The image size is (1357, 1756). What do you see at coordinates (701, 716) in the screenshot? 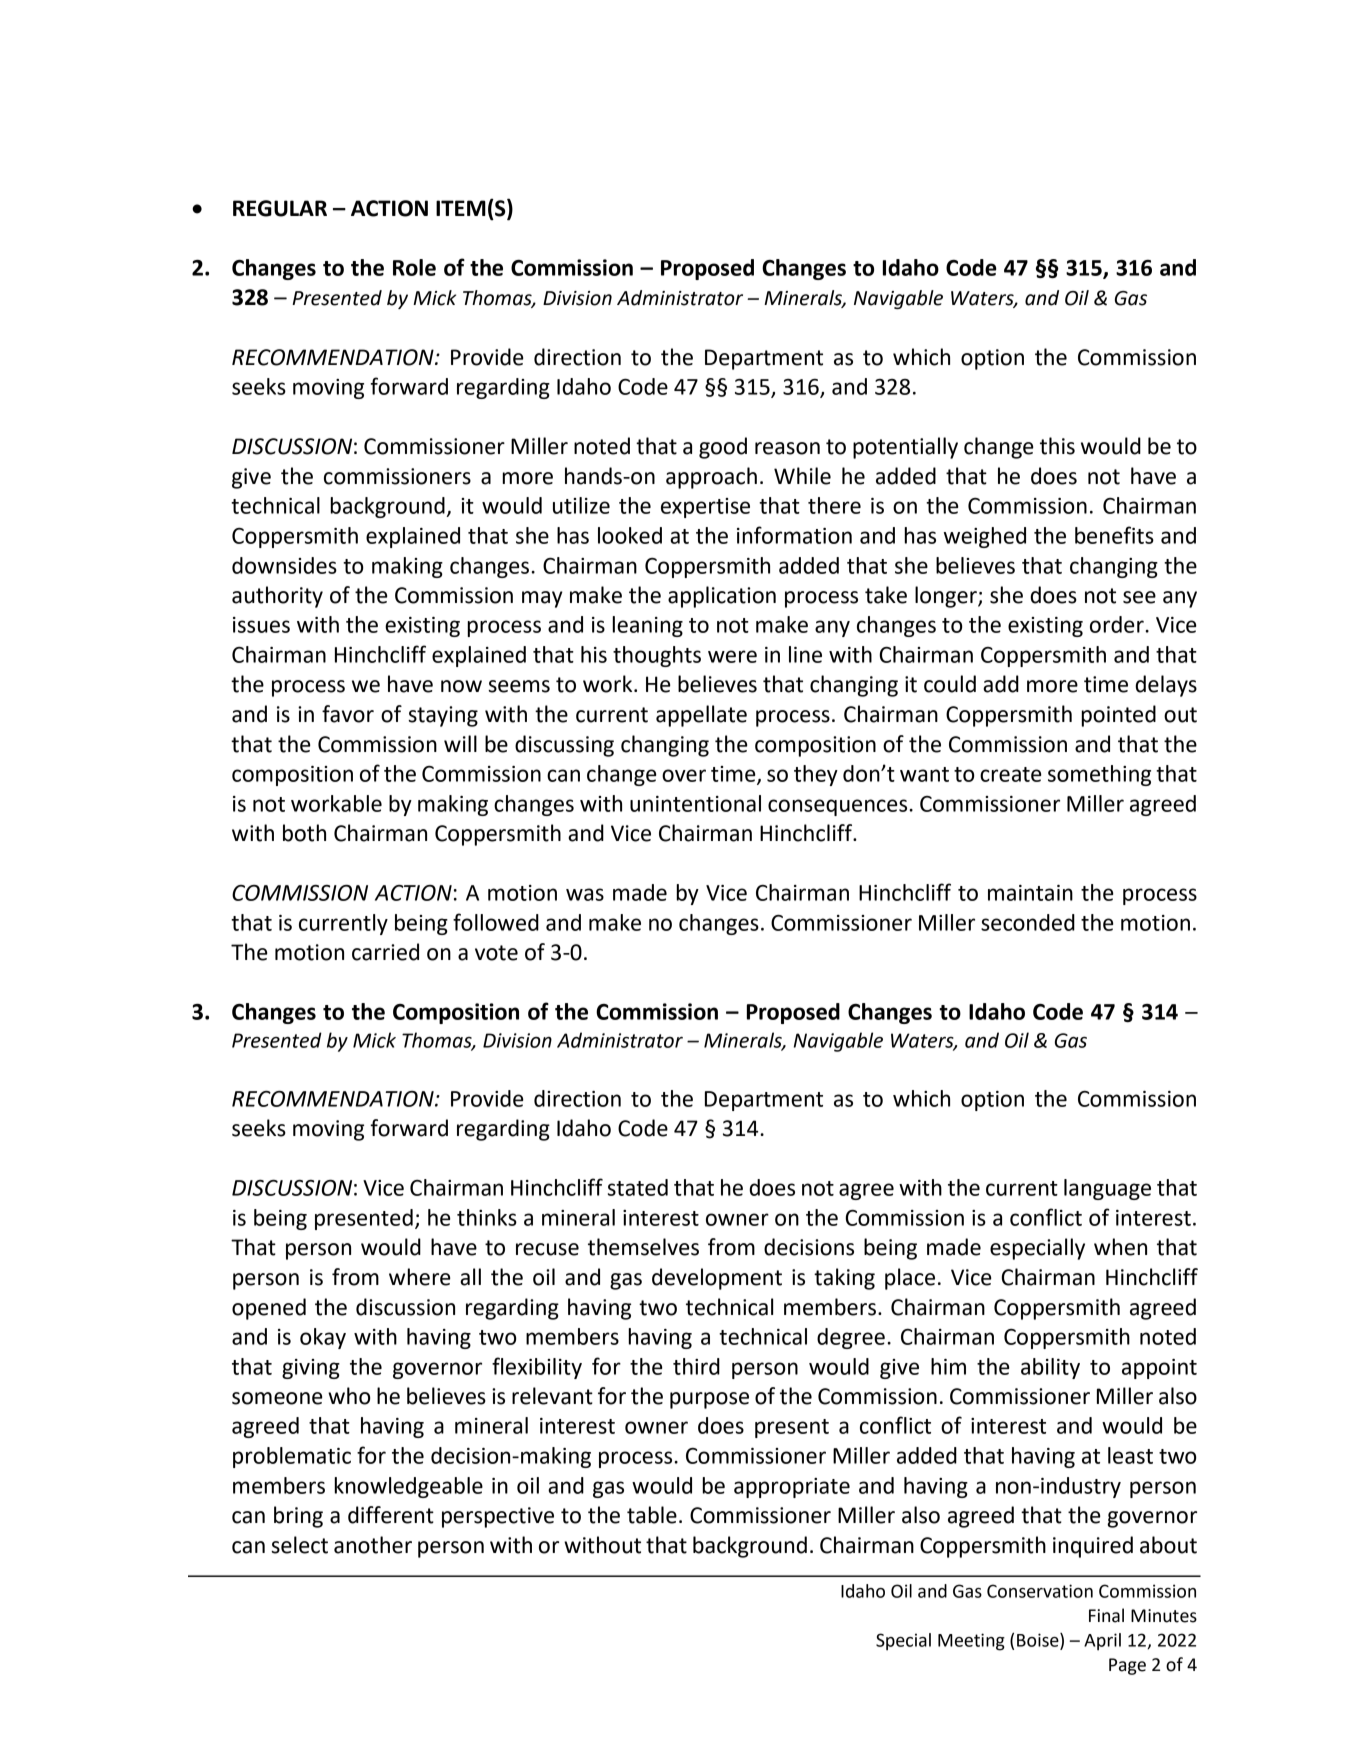
I see `appellate` at bounding box center [701, 716].
